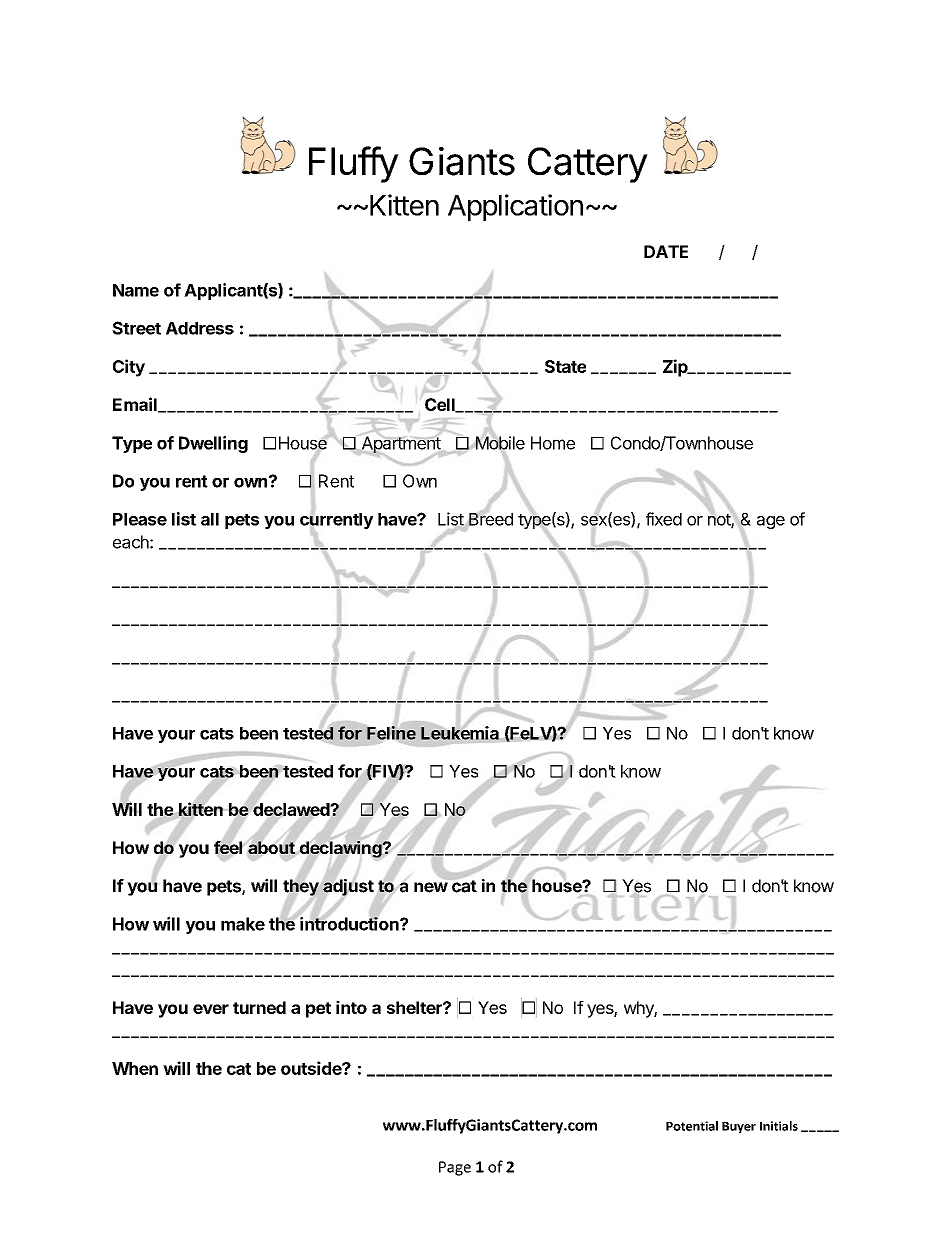  I want to click on Leukemia, so click(460, 733).
